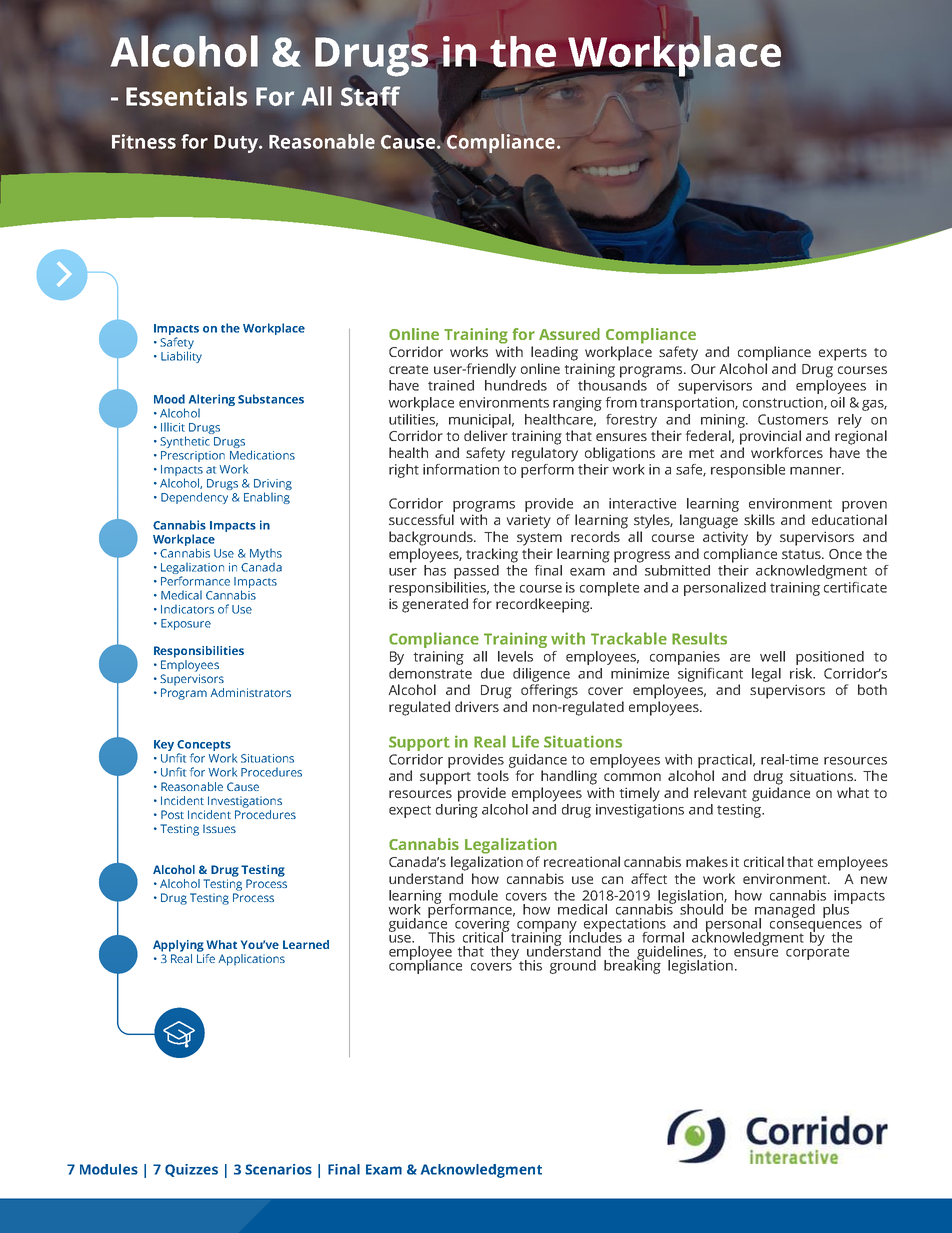 The image size is (952, 1233). What do you see at coordinates (212, 401) in the screenshot?
I see `Altering` at bounding box center [212, 401].
